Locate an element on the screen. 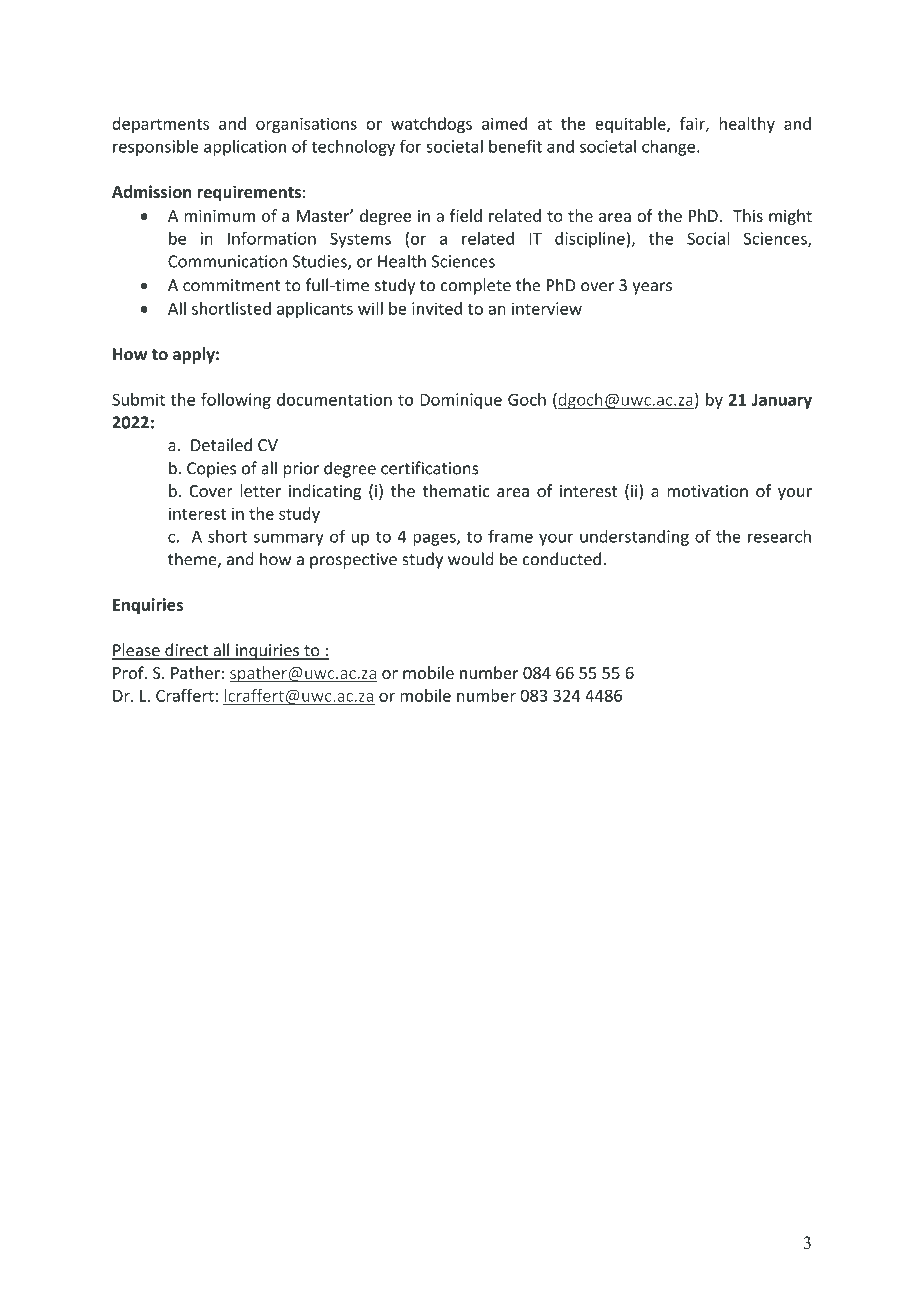  watchdogs is located at coordinates (431, 125).
